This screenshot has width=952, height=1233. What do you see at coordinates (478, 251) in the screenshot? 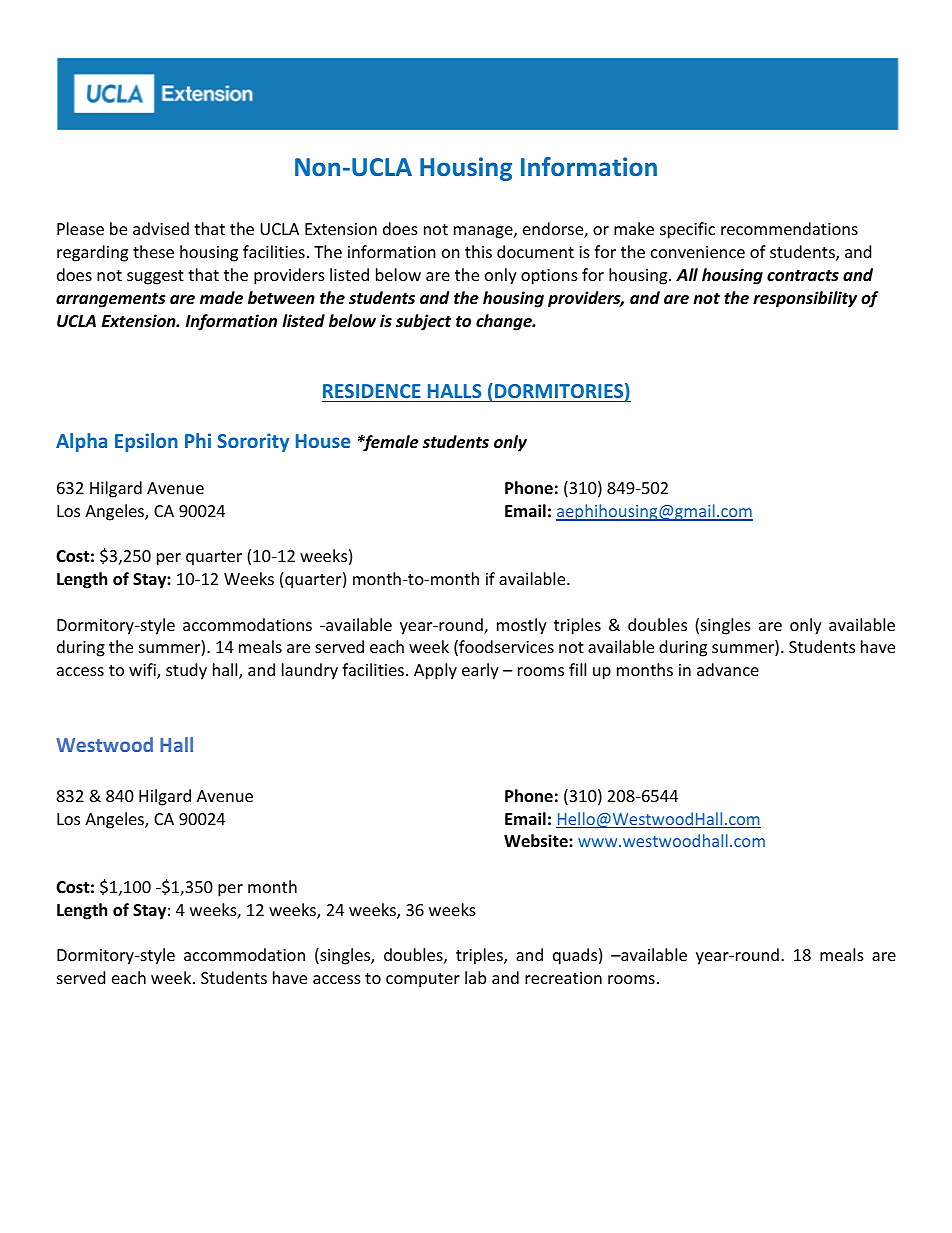
I see `this` at bounding box center [478, 251].
